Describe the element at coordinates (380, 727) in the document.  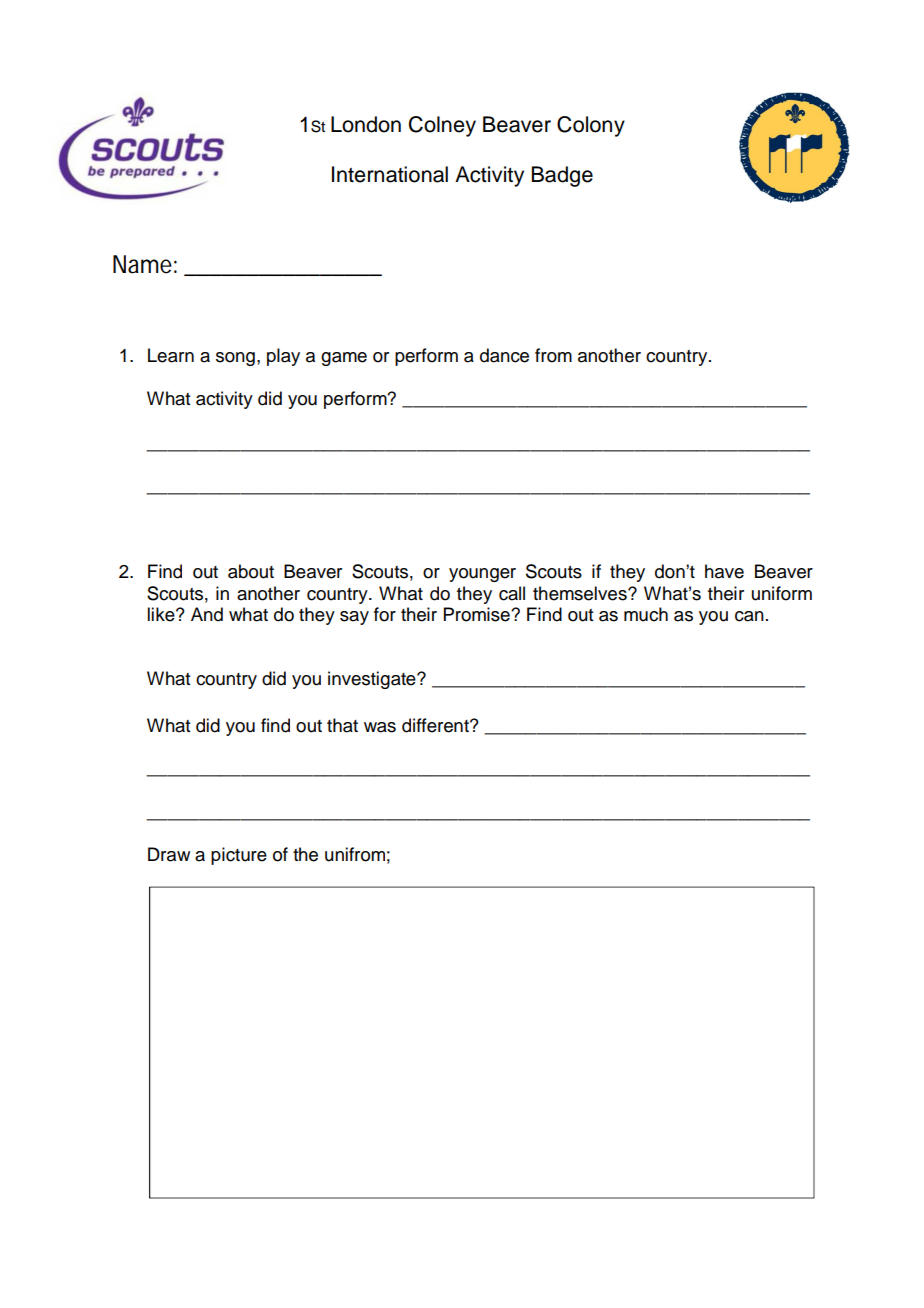
I see `was` at that location.
